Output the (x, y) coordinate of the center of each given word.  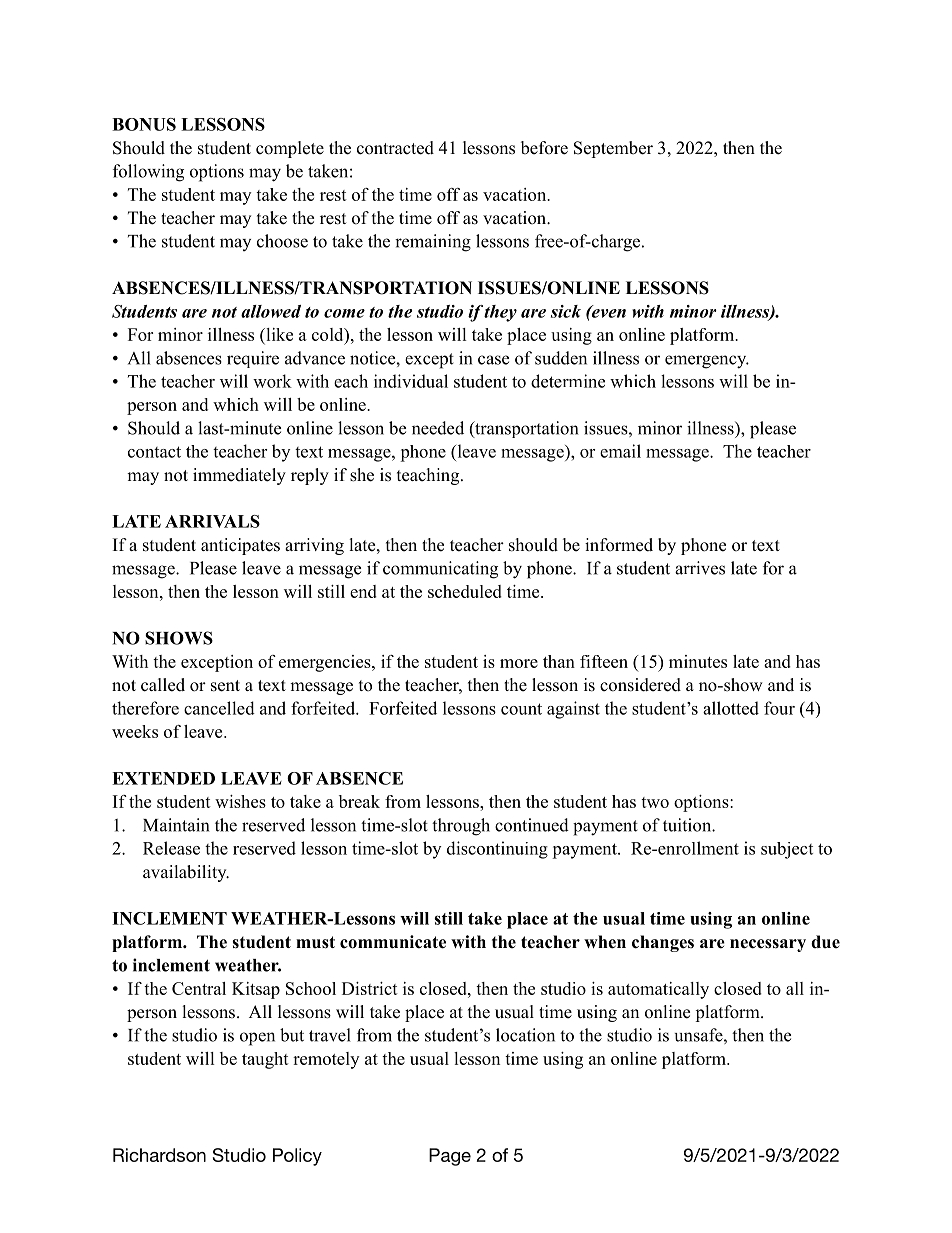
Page (450, 1157)
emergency (707, 362)
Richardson (159, 1155)
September (613, 149)
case (493, 360)
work (272, 381)
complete (290, 149)
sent (225, 686)
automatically (658, 990)
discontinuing (497, 850)
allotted (731, 708)
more (519, 663)
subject (787, 850)
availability (186, 873)
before (544, 148)
